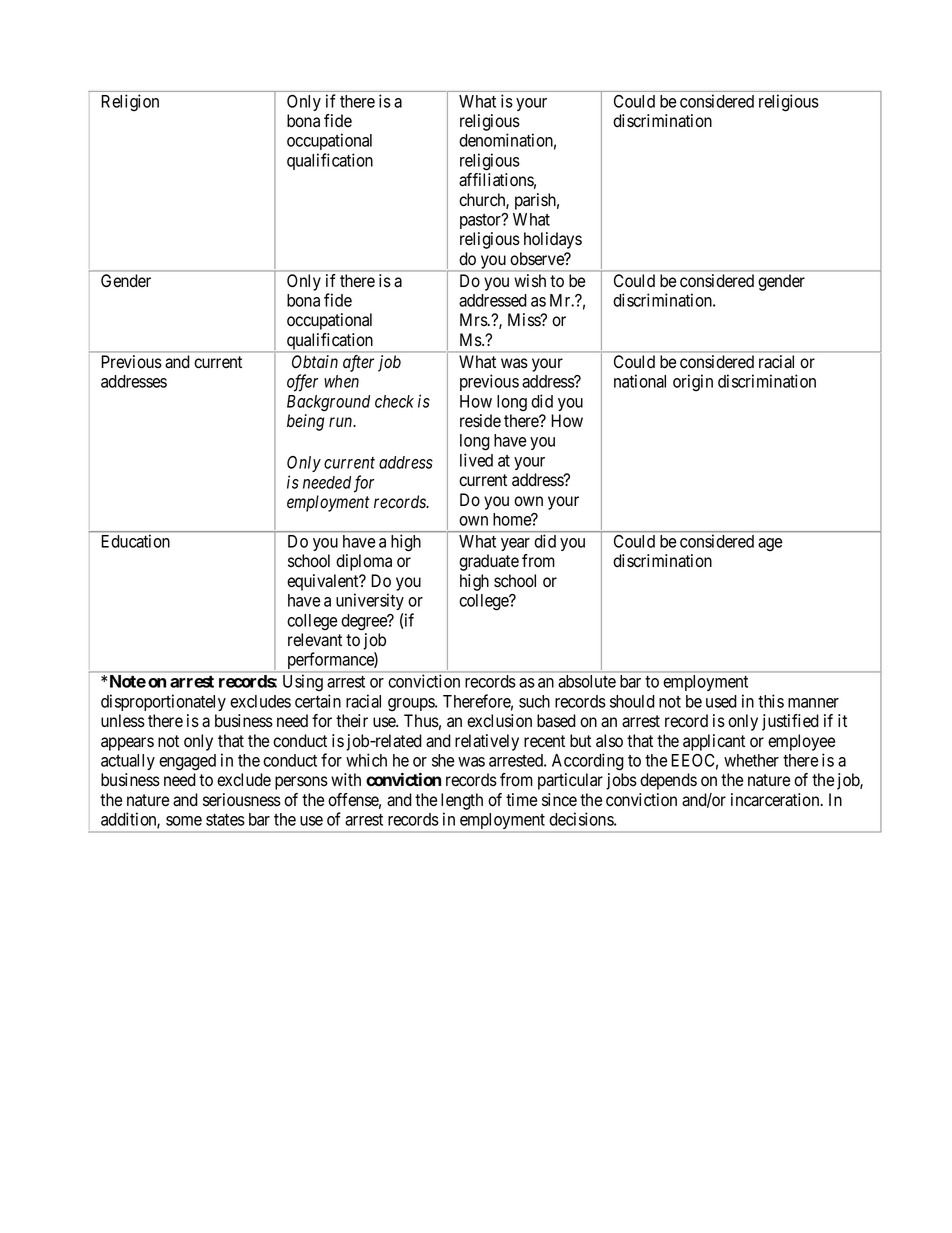 This page has width=952, height=1233. What do you see at coordinates (476, 460) in the page?
I see `lived` at bounding box center [476, 460].
